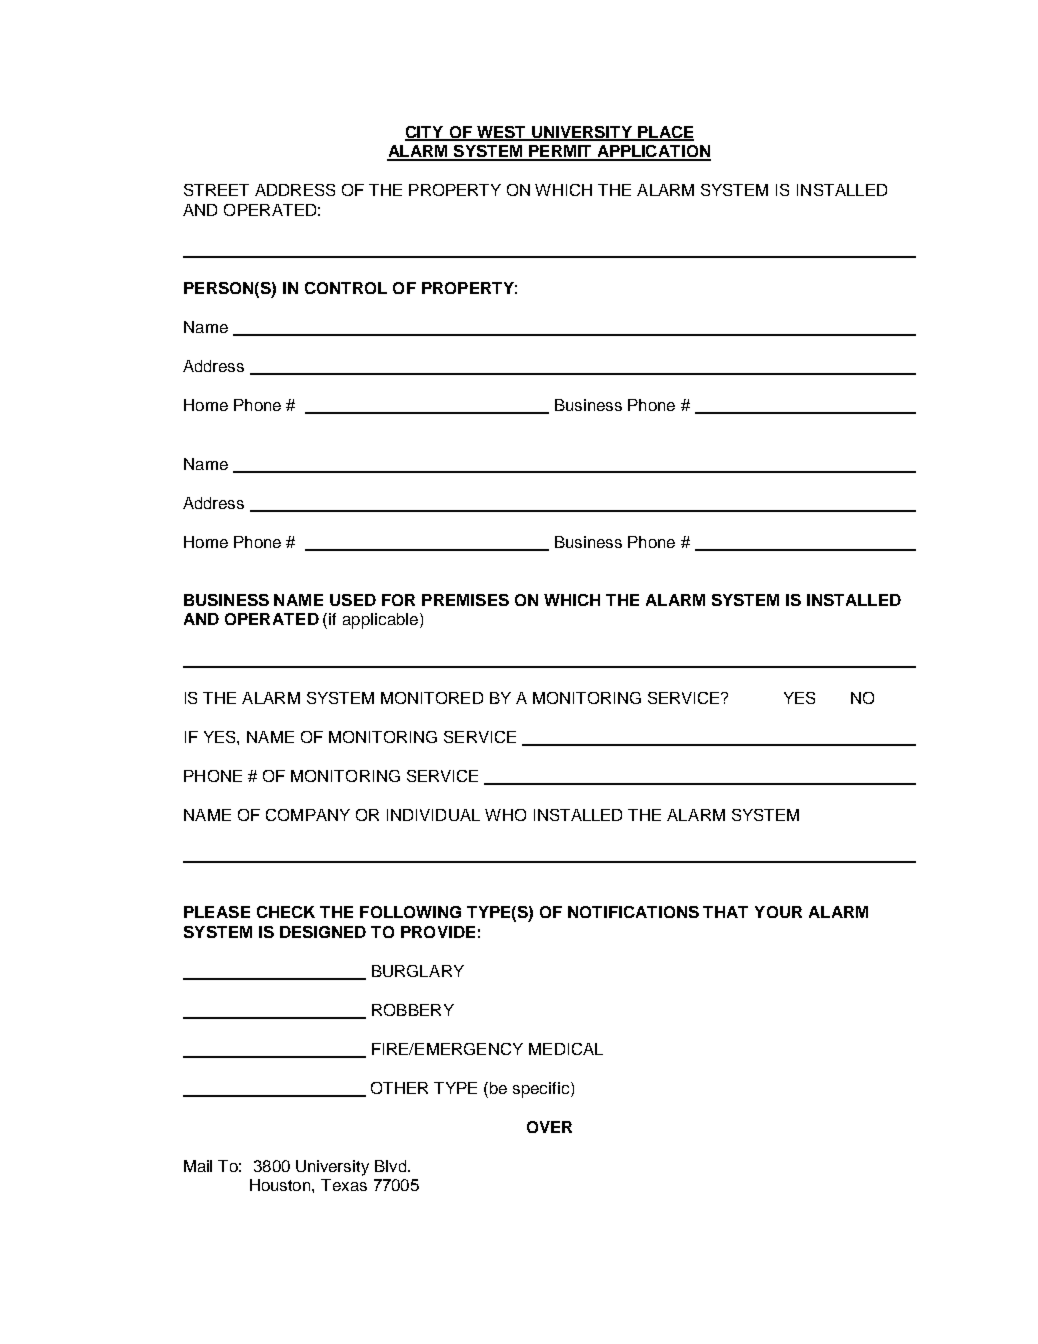 This screenshot has height=1344, width=1038. Describe the element at coordinates (501, 133) in the screenshot. I see `WEST` at that location.
